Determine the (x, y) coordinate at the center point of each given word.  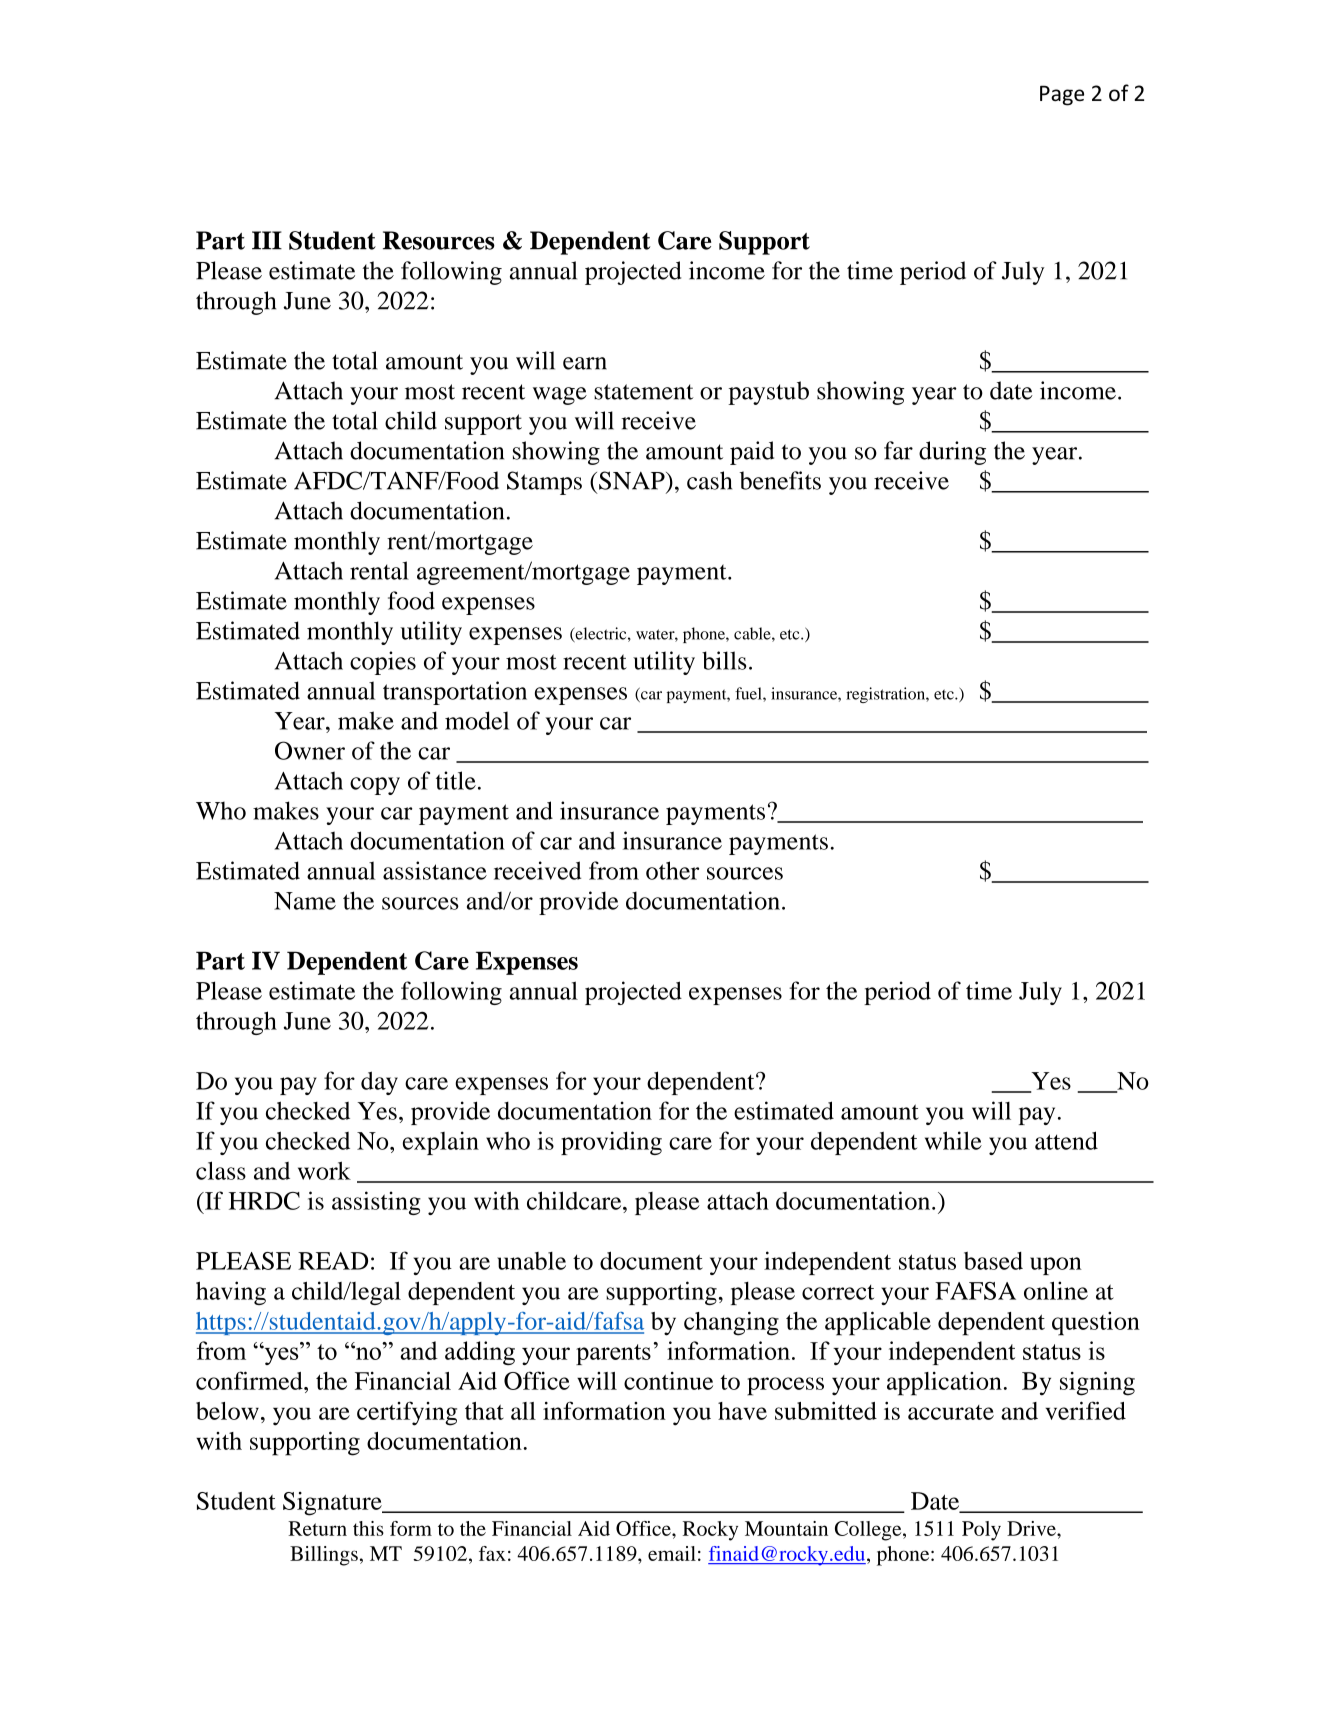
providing (611, 1143)
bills (724, 660)
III (267, 240)
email (672, 1553)
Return (317, 1528)
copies (383, 663)
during (952, 453)
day (379, 1083)
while (953, 1140)
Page (1062, 95)
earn (585, 363)
